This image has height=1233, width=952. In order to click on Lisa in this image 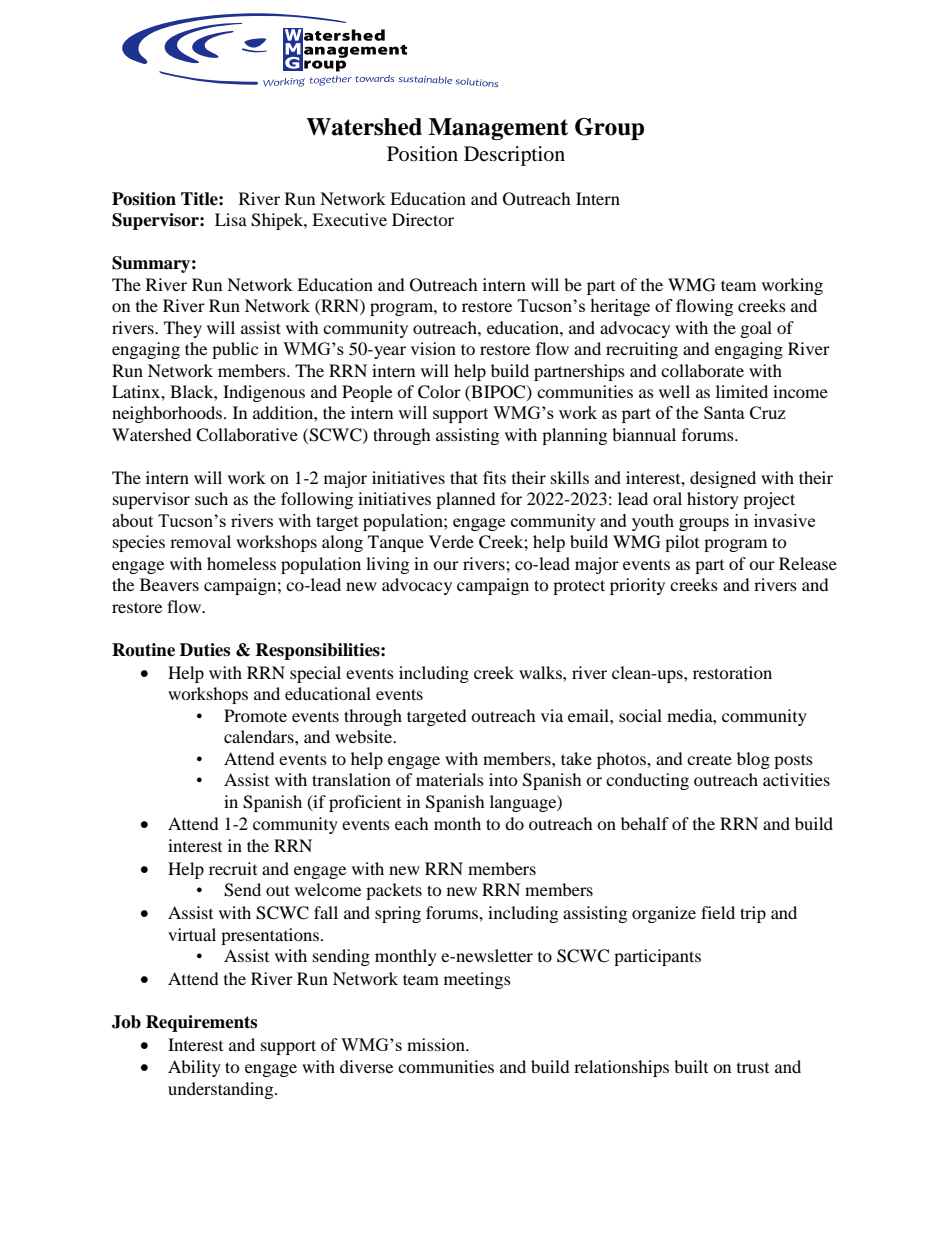, I will do `click(231, 219)`.
